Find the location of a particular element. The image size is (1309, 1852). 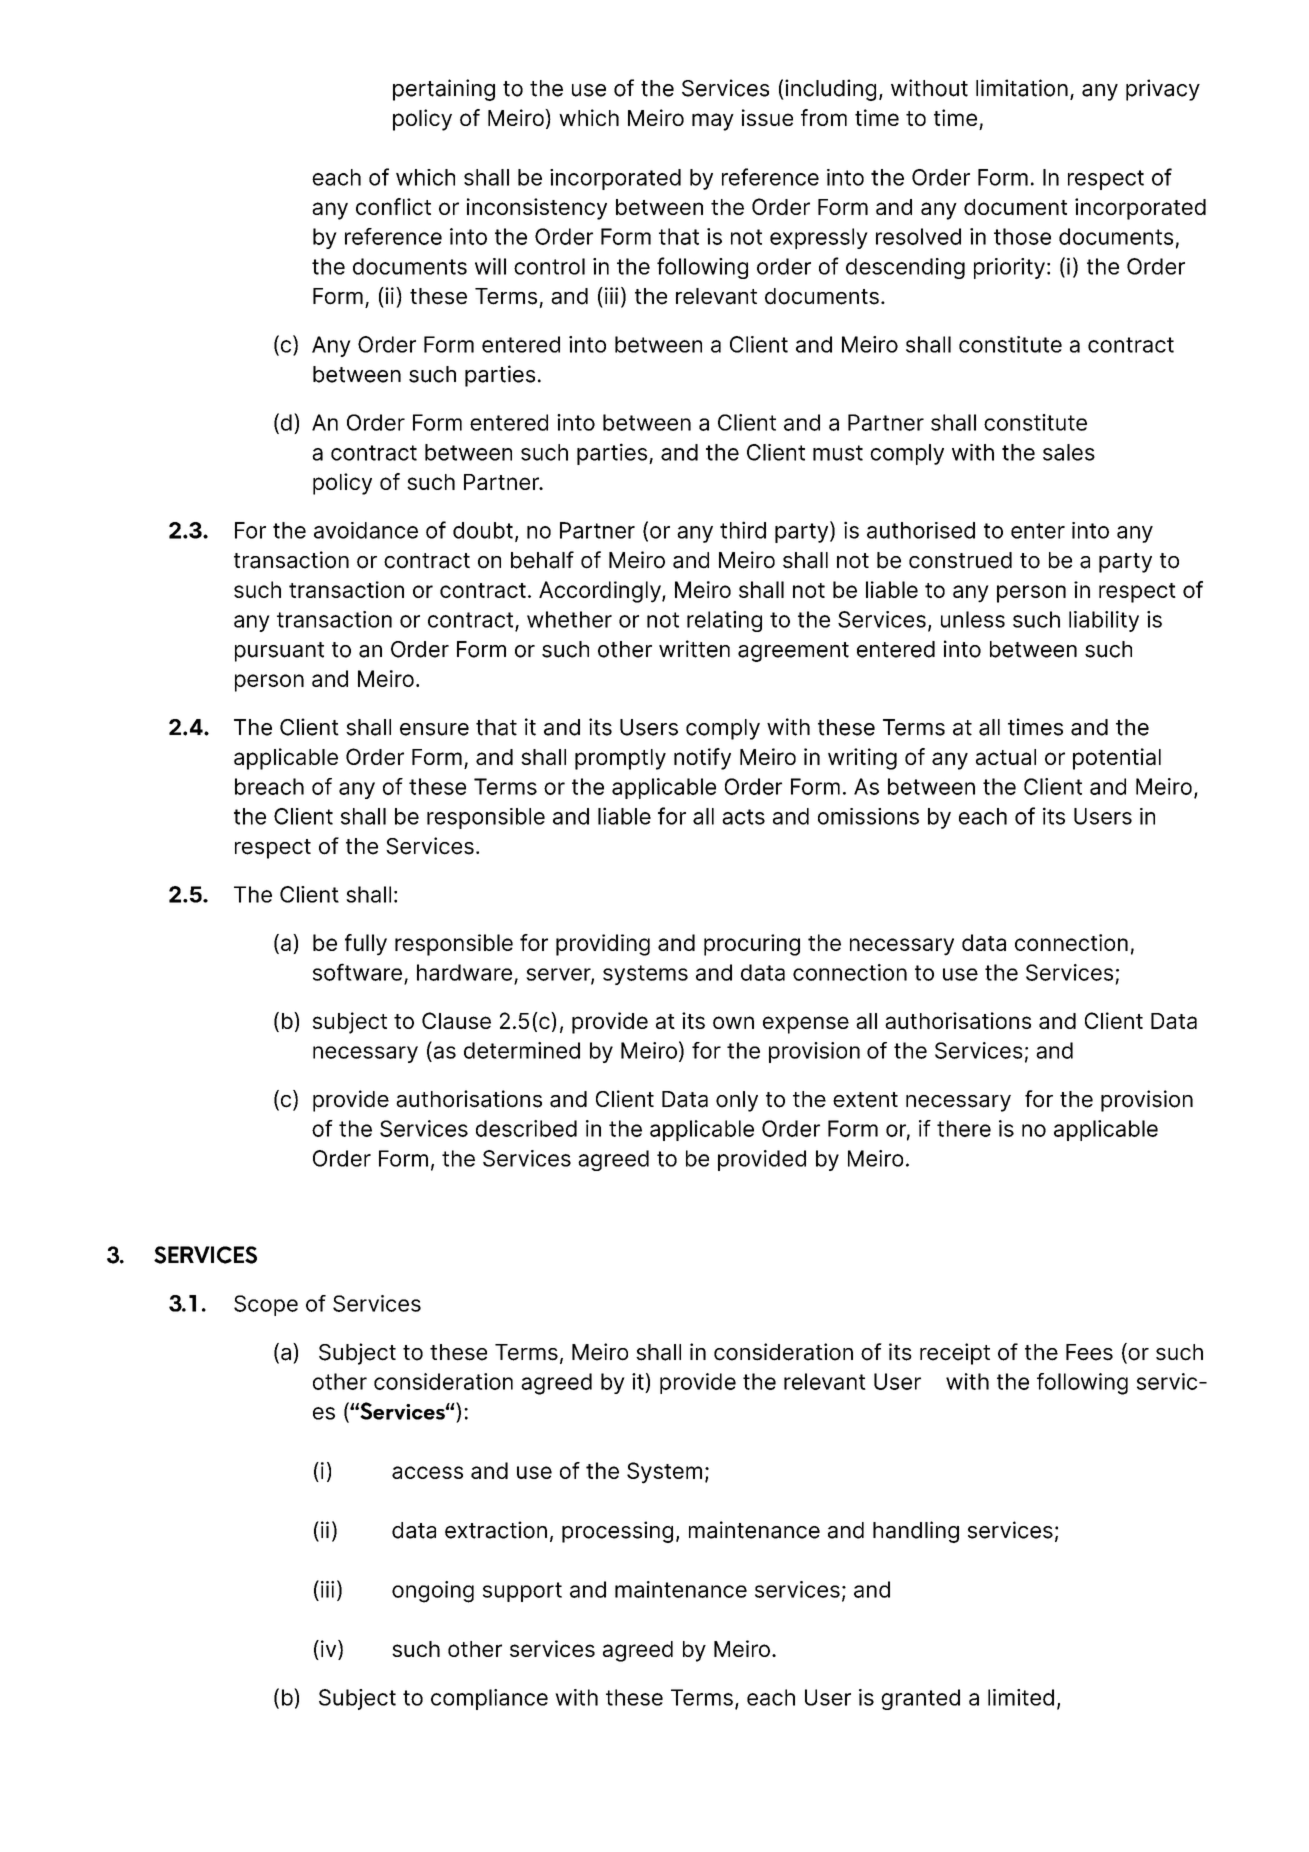

sales is located at coordinates (1069, 452).
